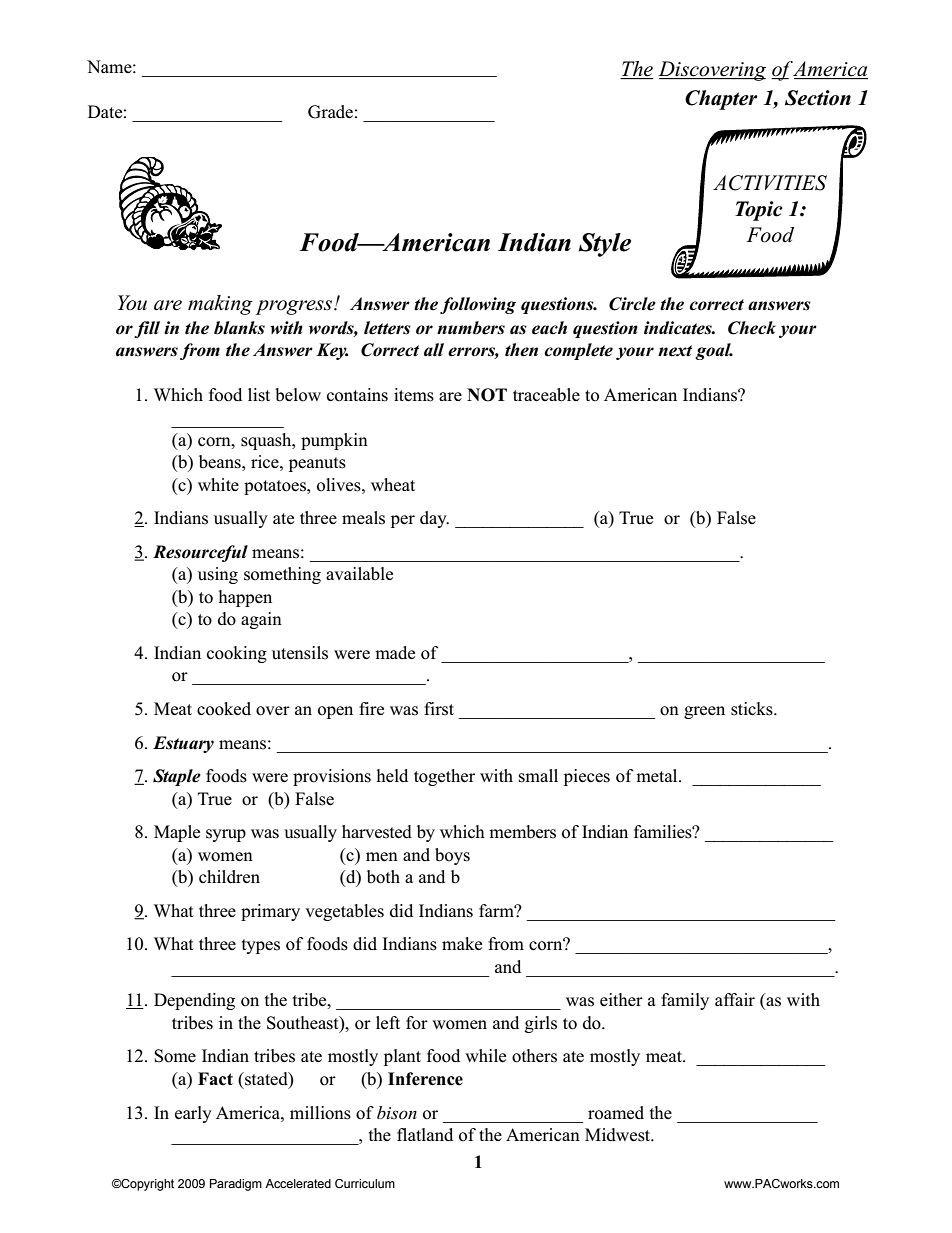  What do you see at coordinates (605, 245) in the page?
I see `Style` at bounding box center [605, 245].
